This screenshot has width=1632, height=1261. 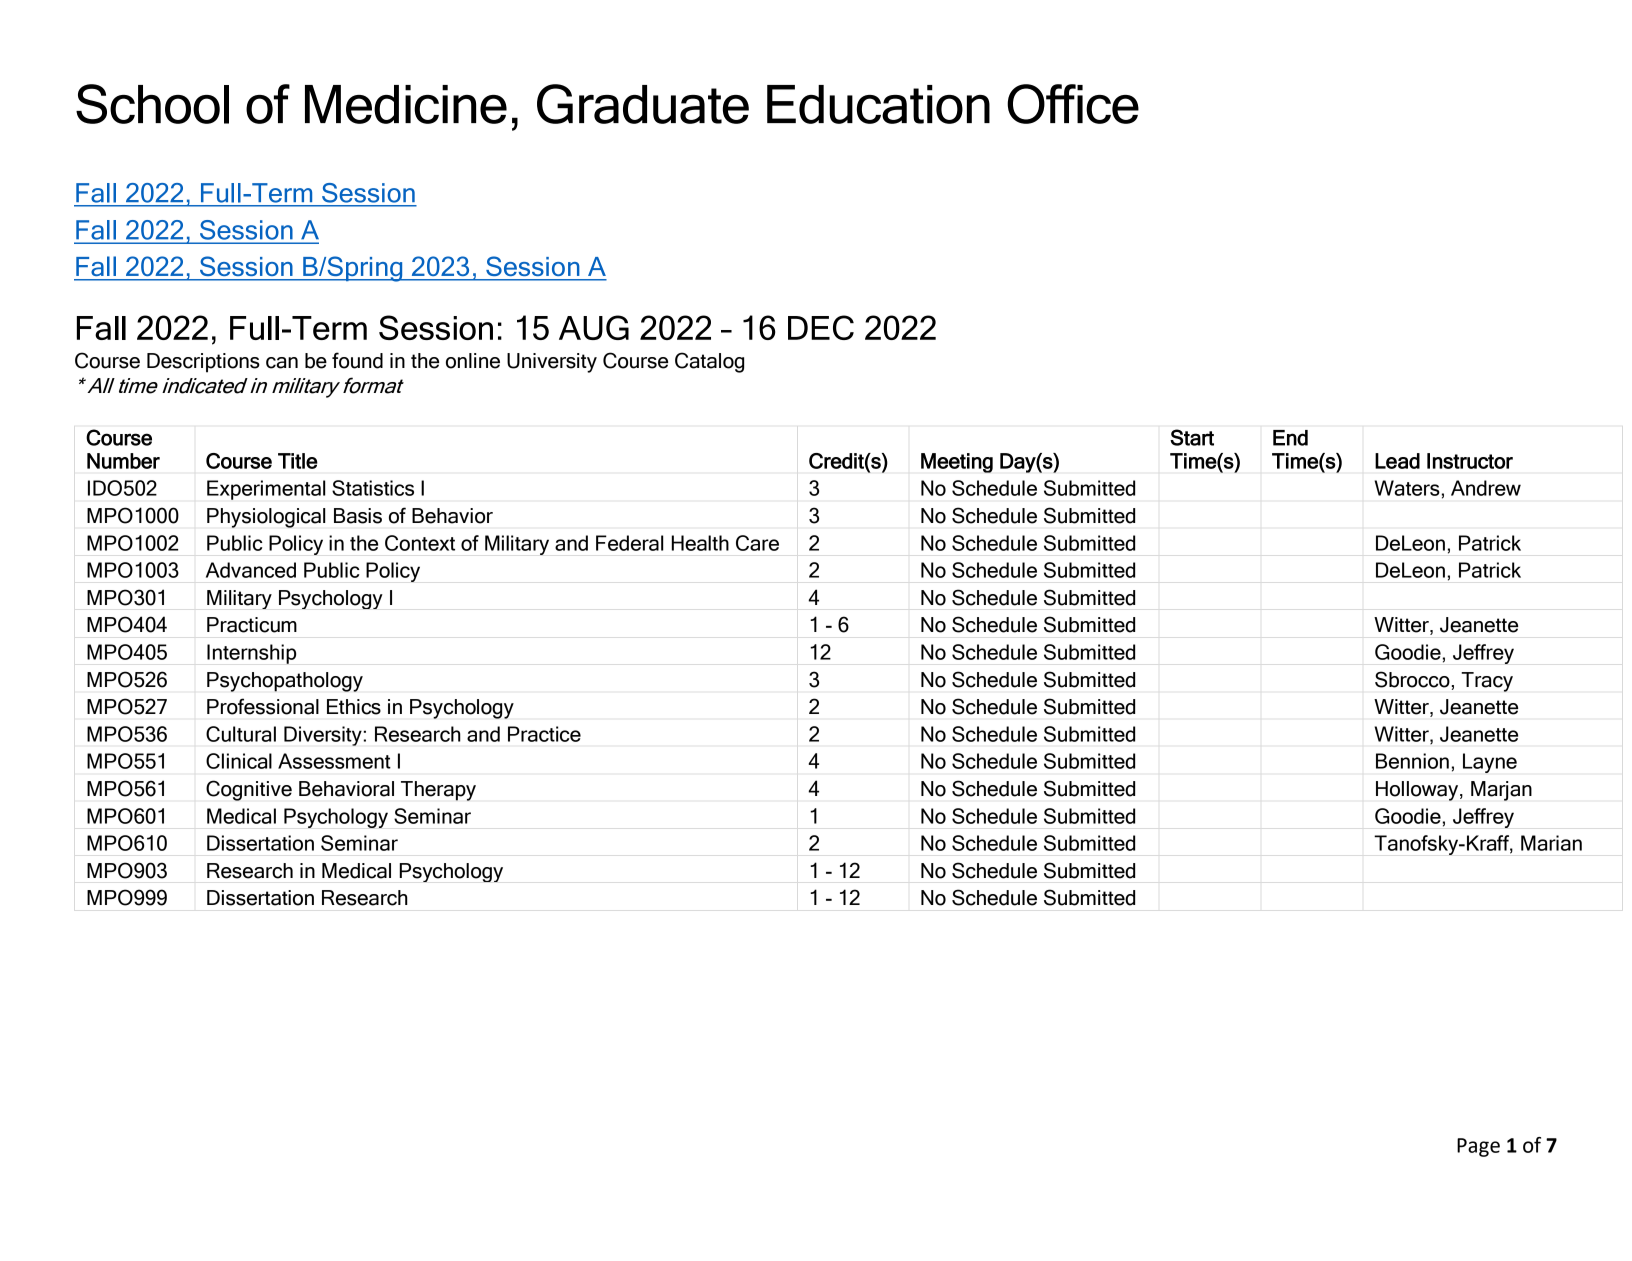 I want to click on Tracy, so click(x=1487, y=682).
